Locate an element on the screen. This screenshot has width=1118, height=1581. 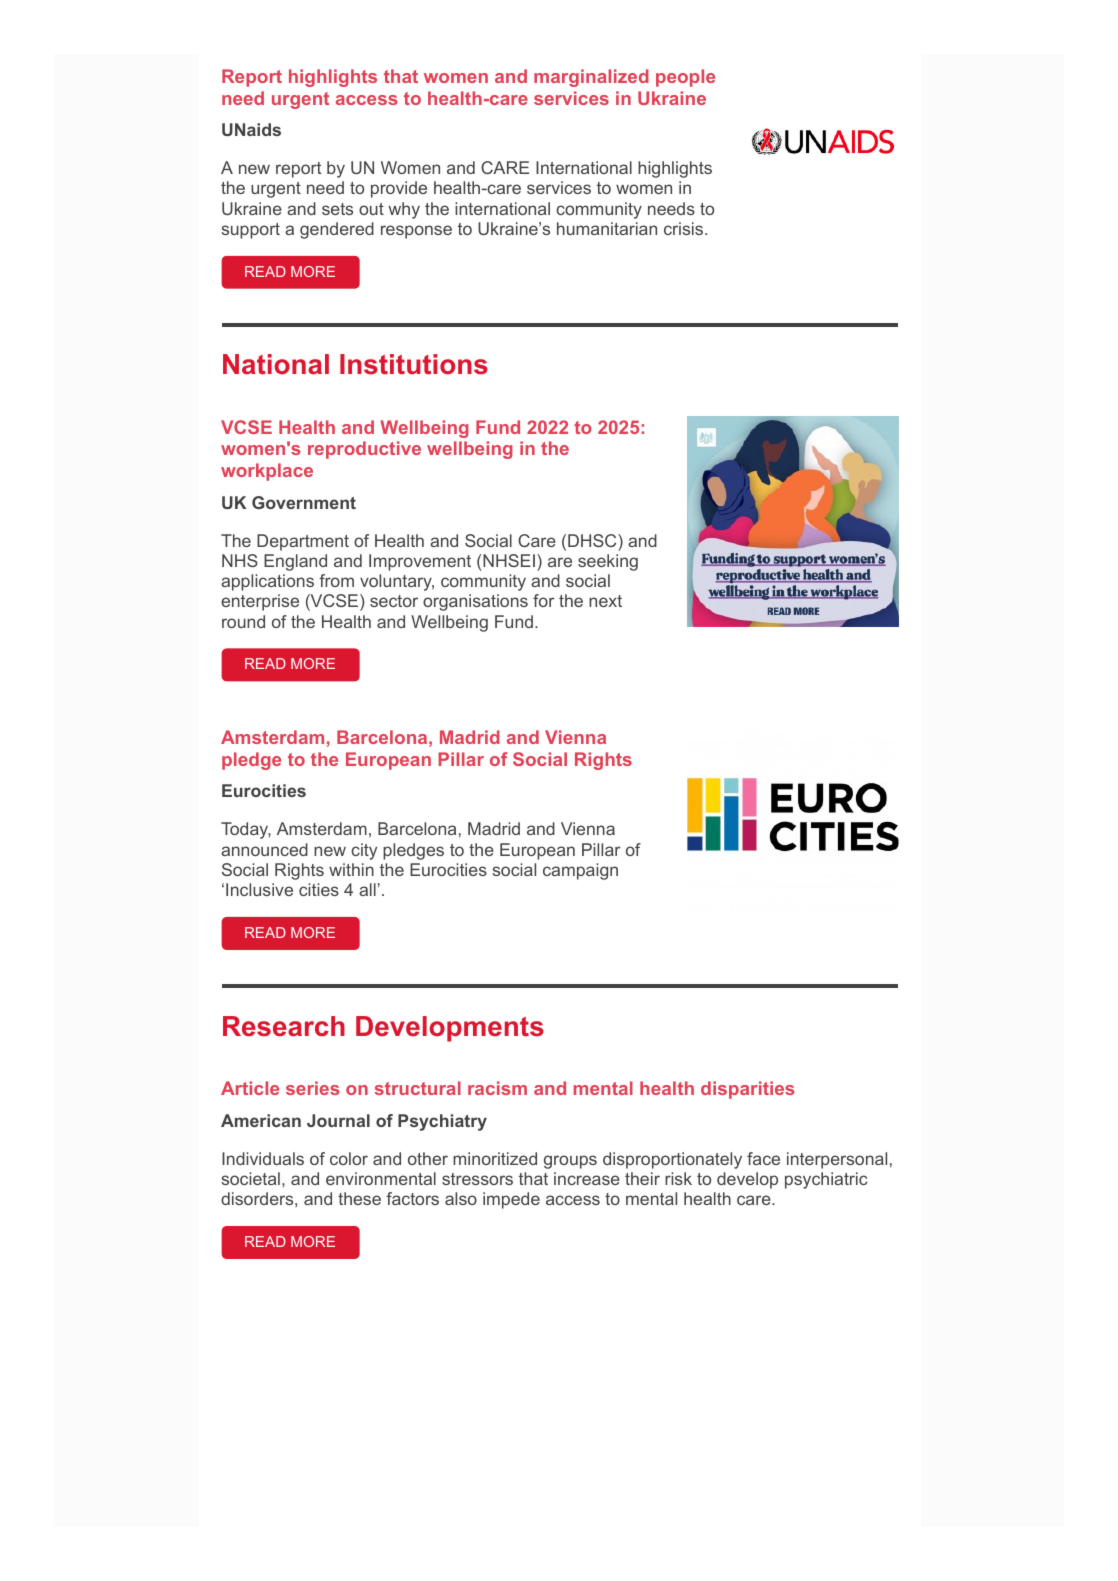
announced is located at coordinates (264, 849).
